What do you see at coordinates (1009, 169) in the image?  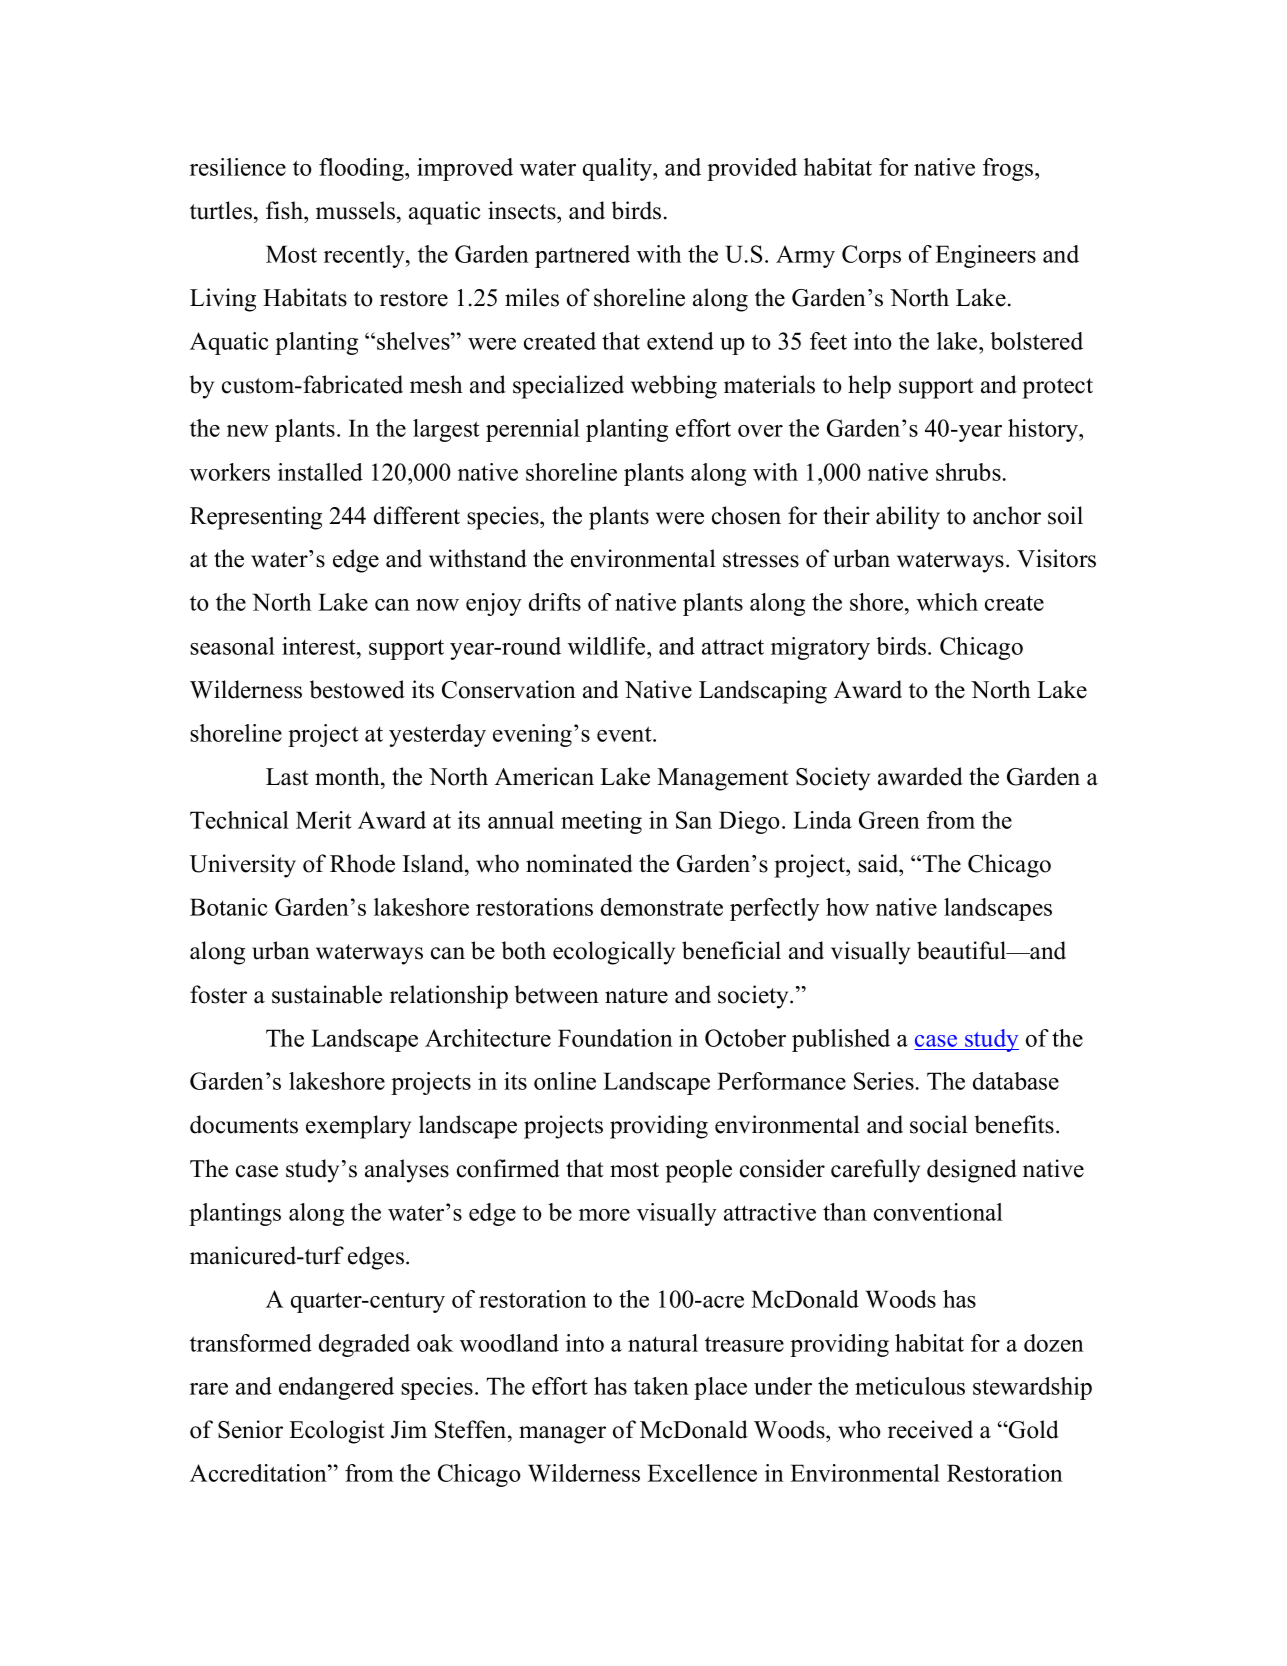 I see `frogs` at bounding box center [1009, 169].
